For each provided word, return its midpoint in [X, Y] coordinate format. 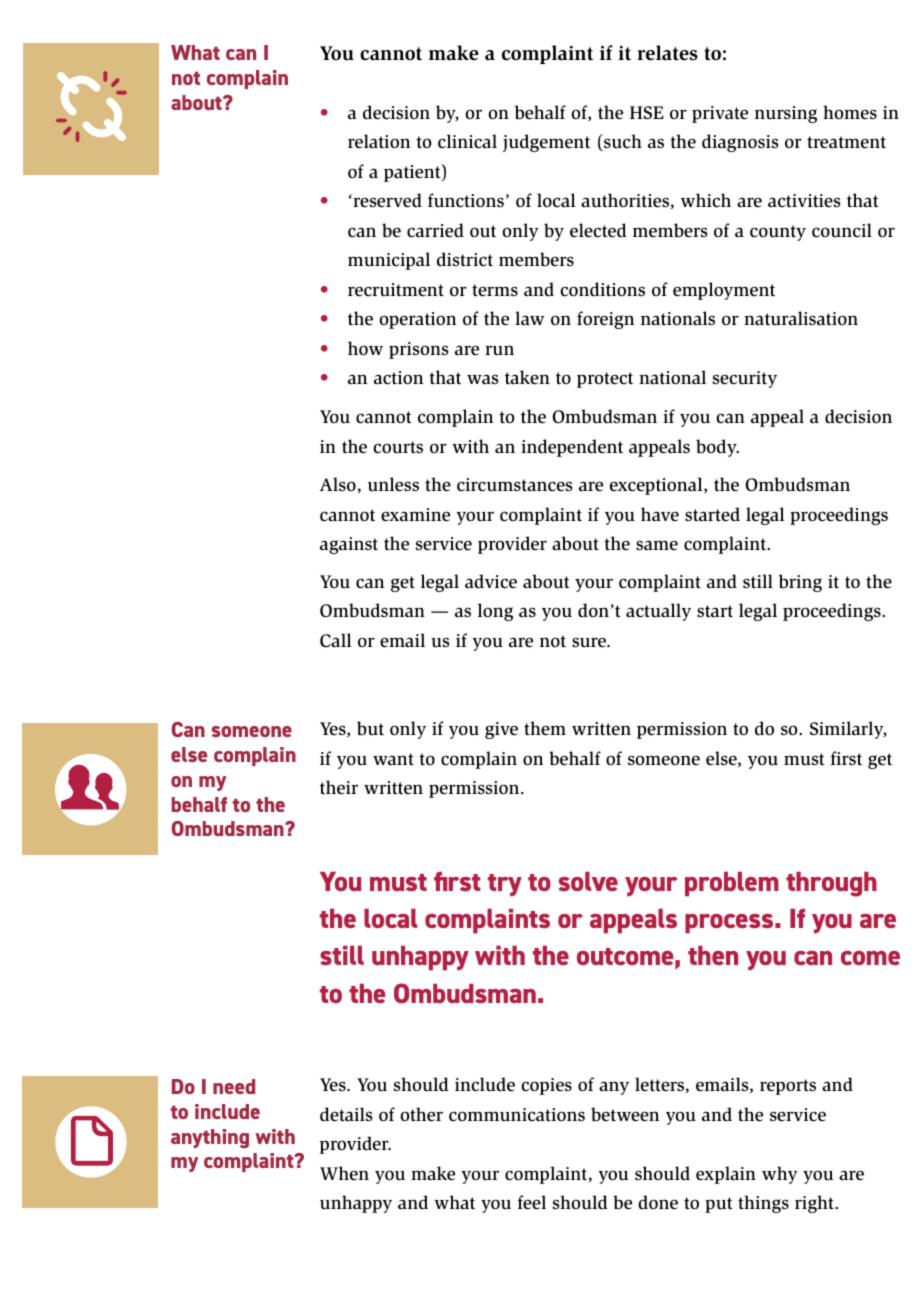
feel [532, 1202]
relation [379, 141]
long [495, 612]
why [779, 1175]
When [344, 1173]
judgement [546, 143]
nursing [786, 114]
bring [800, 583]
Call [335, 640]
